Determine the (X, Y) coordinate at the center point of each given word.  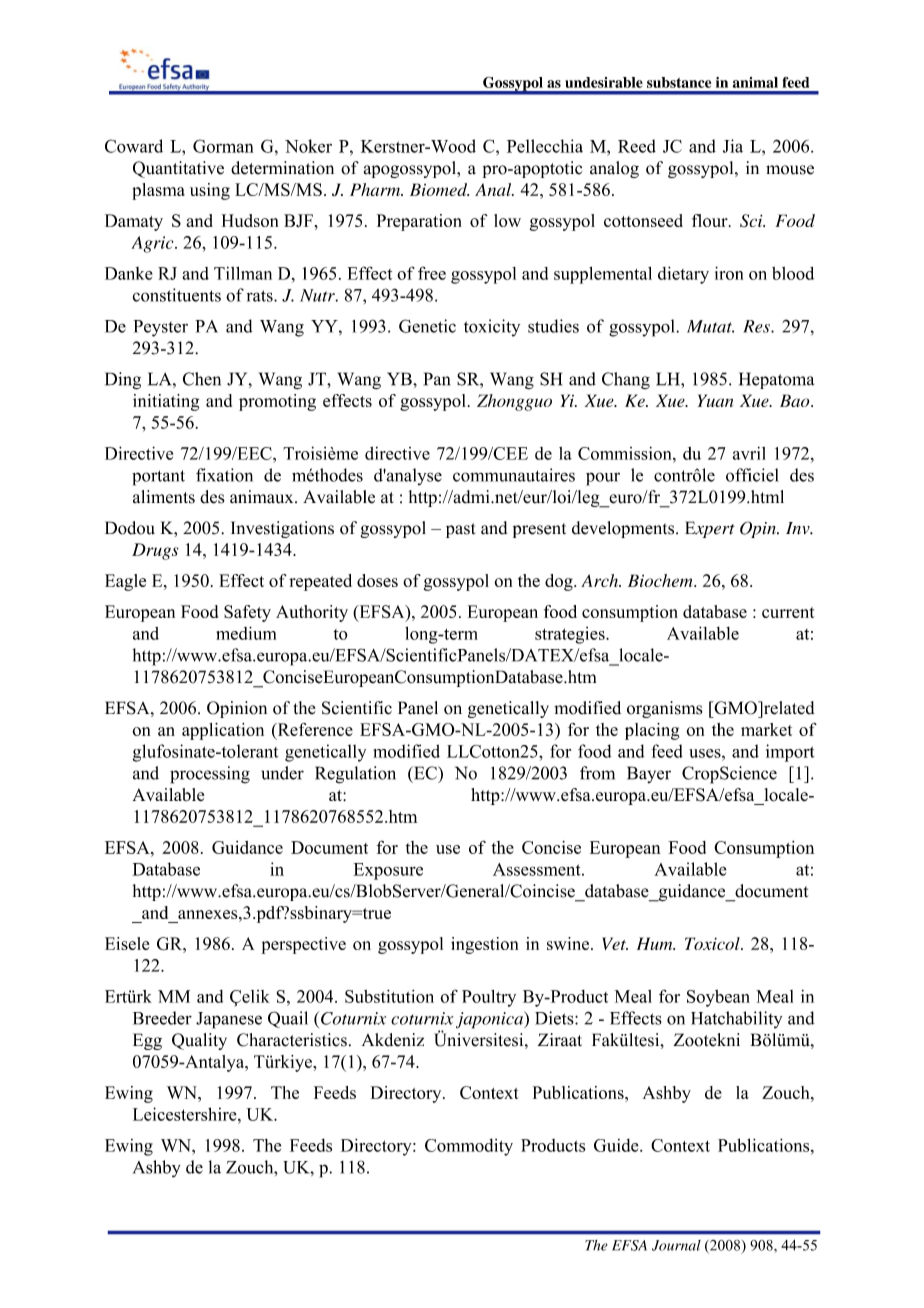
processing (210, 775)
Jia (733, 146)
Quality (199, 1041)
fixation (224, 475)
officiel (752, 475)
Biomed (439, 189)
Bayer (649, 774)
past (460, 530)
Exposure (388, 871)
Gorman (223, 146)
